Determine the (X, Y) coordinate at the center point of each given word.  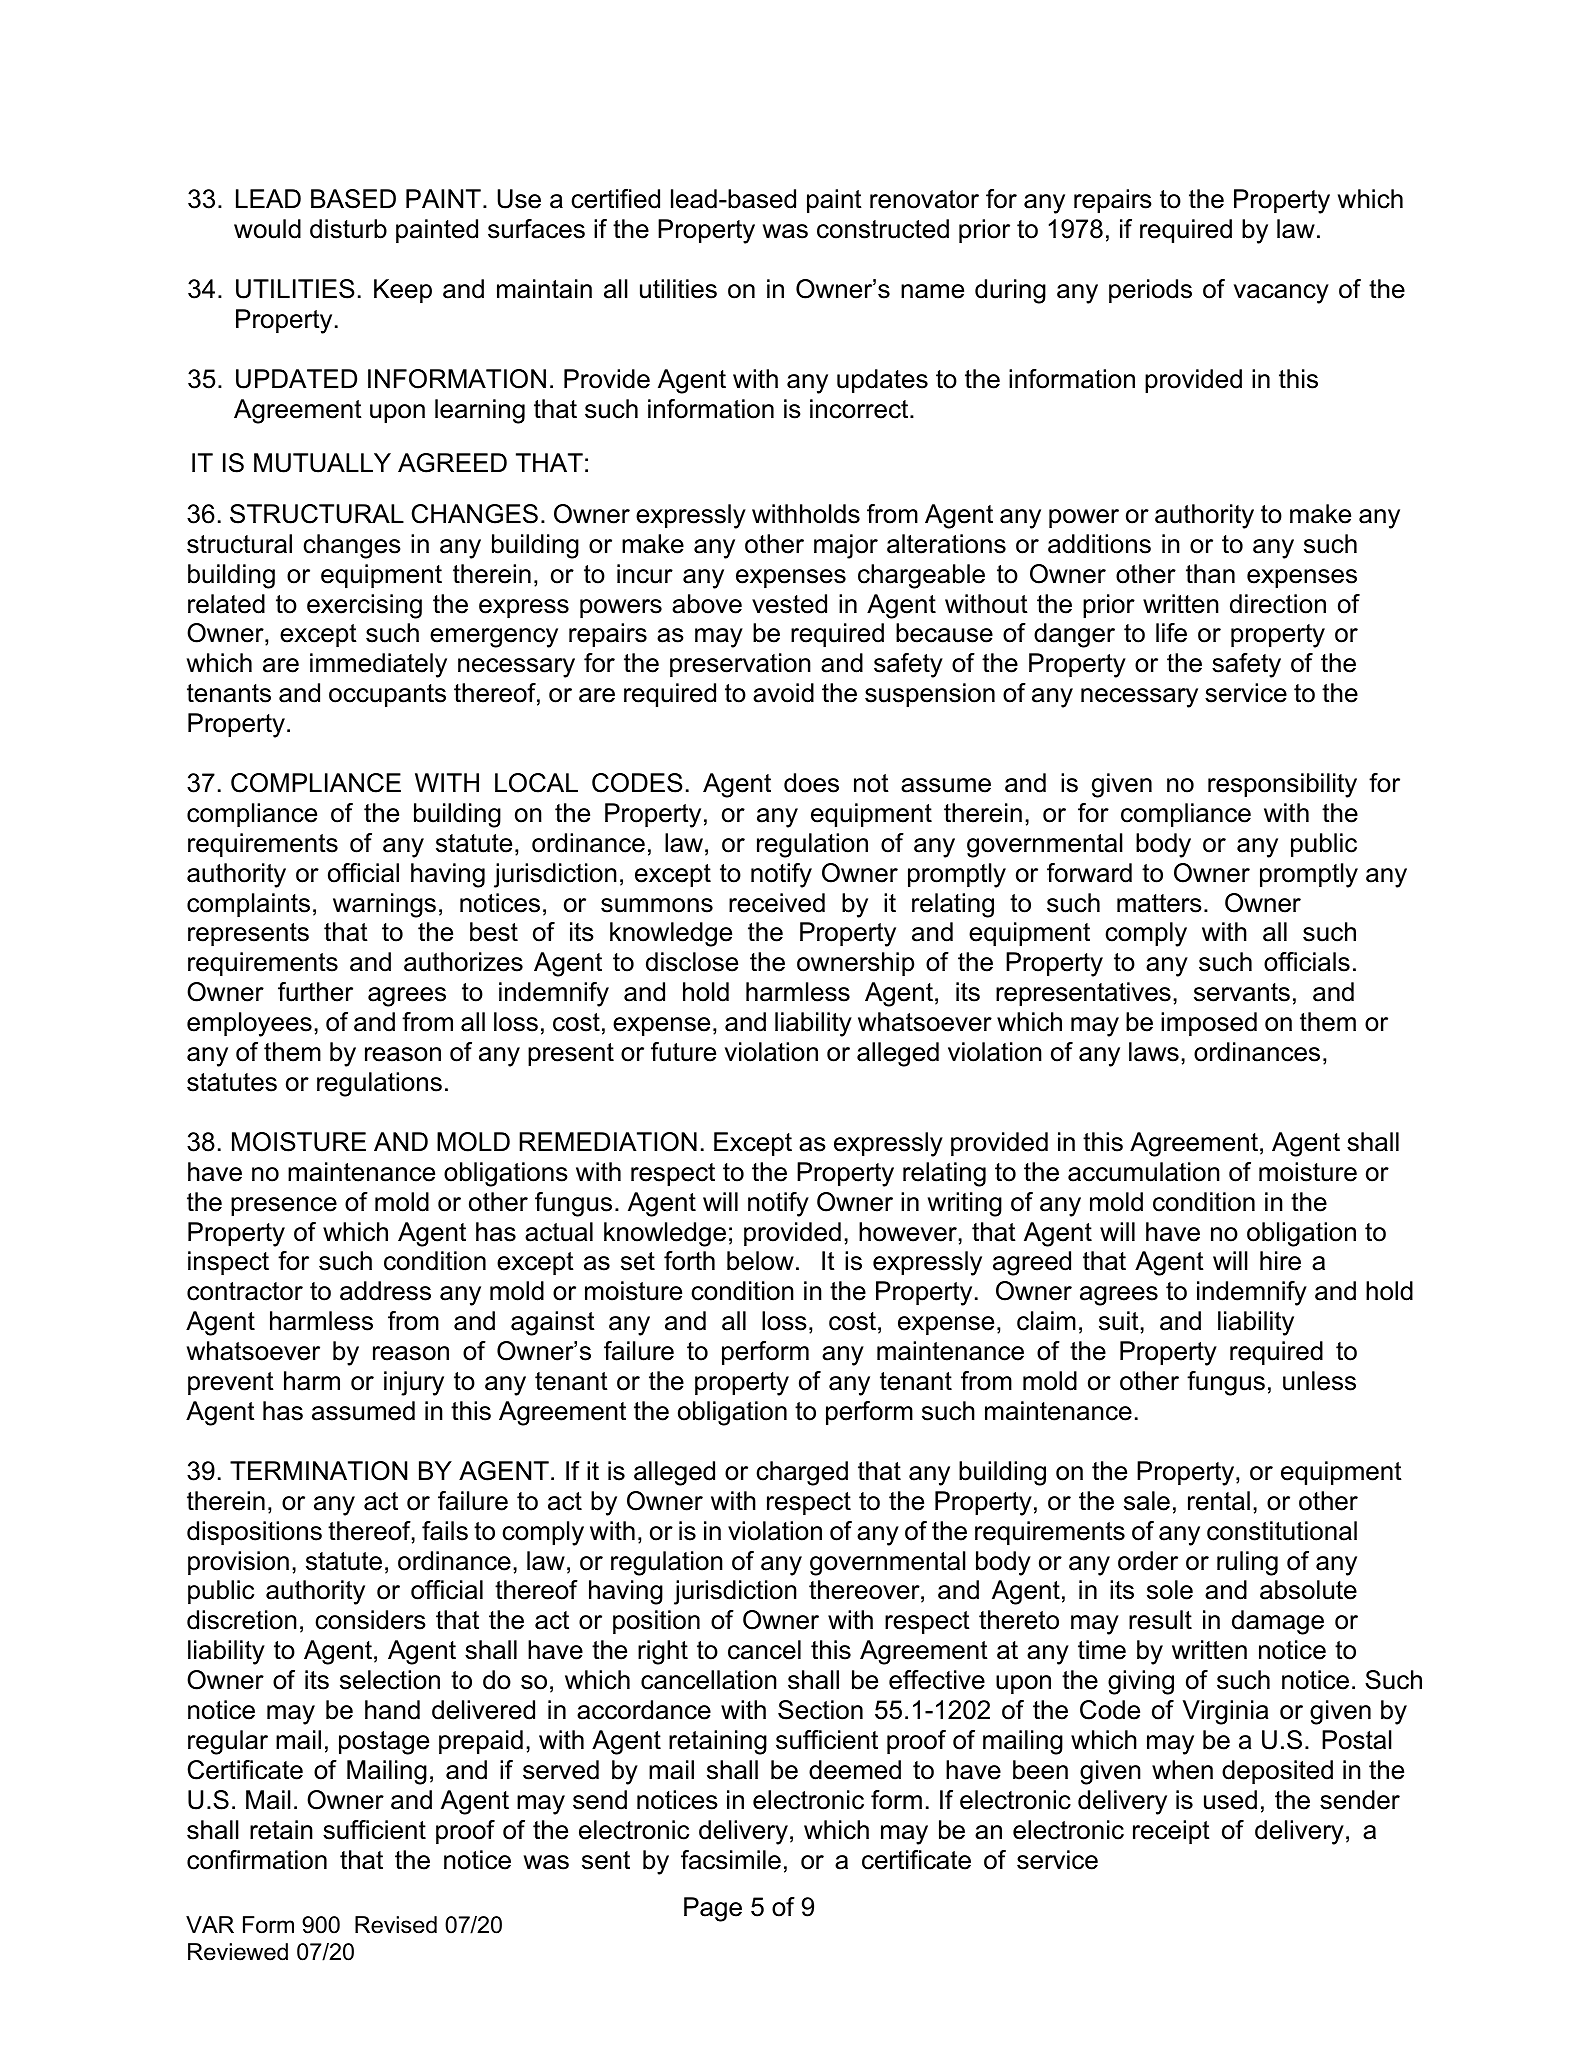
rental (1219, 1501)
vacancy (1281, 294)
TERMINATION (318, 1471)
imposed (1209, 1024)
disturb (348, 229)
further (315, 992)
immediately (378, 665)
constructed (883, 229)
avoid (783, 693)
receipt (1171, 1832)
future (683, 1052)
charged (802, 1473)
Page (713, 1909)
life (1171, 633)
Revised (396, 1925)
